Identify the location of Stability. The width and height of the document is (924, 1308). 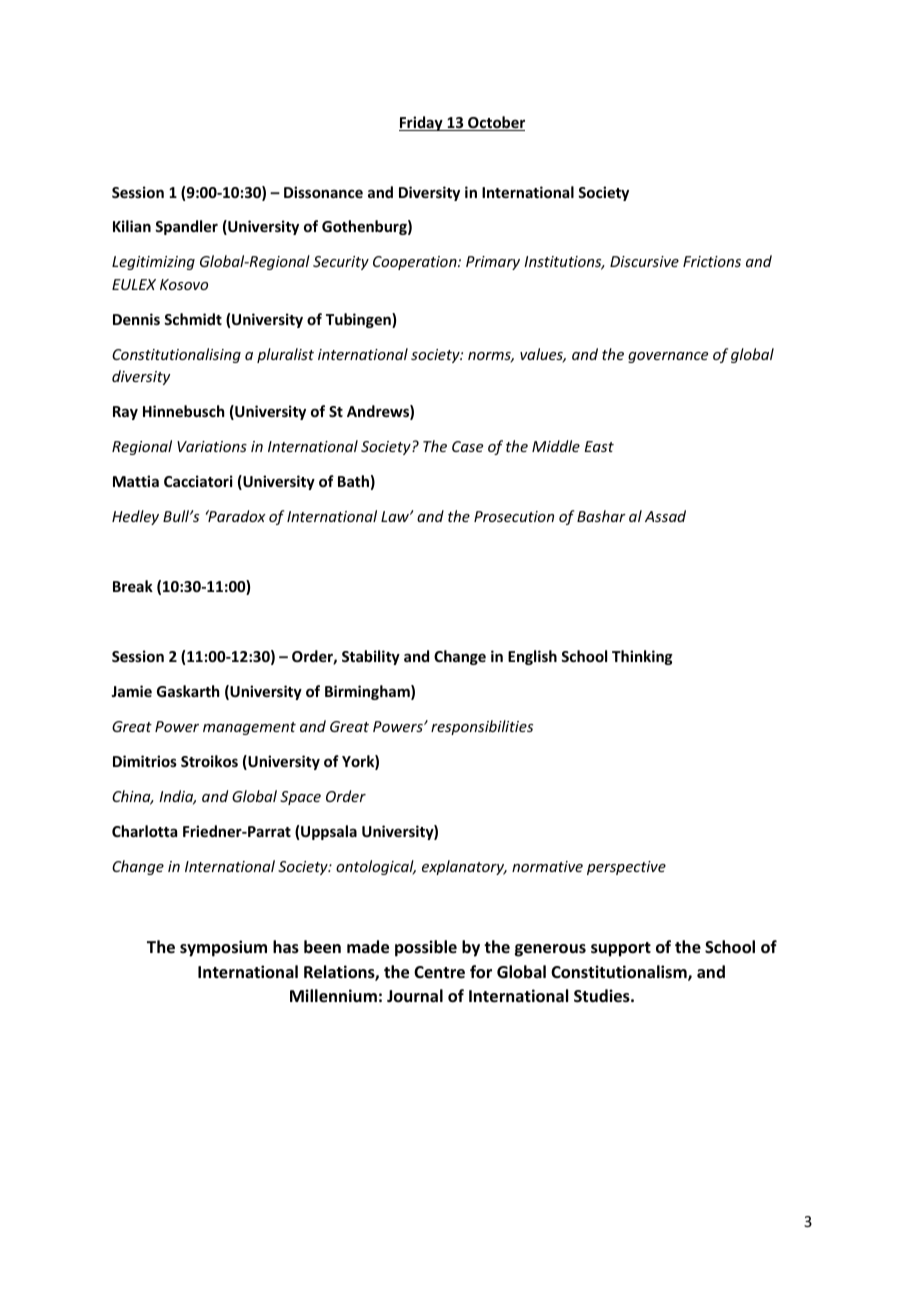
(371, 657).
